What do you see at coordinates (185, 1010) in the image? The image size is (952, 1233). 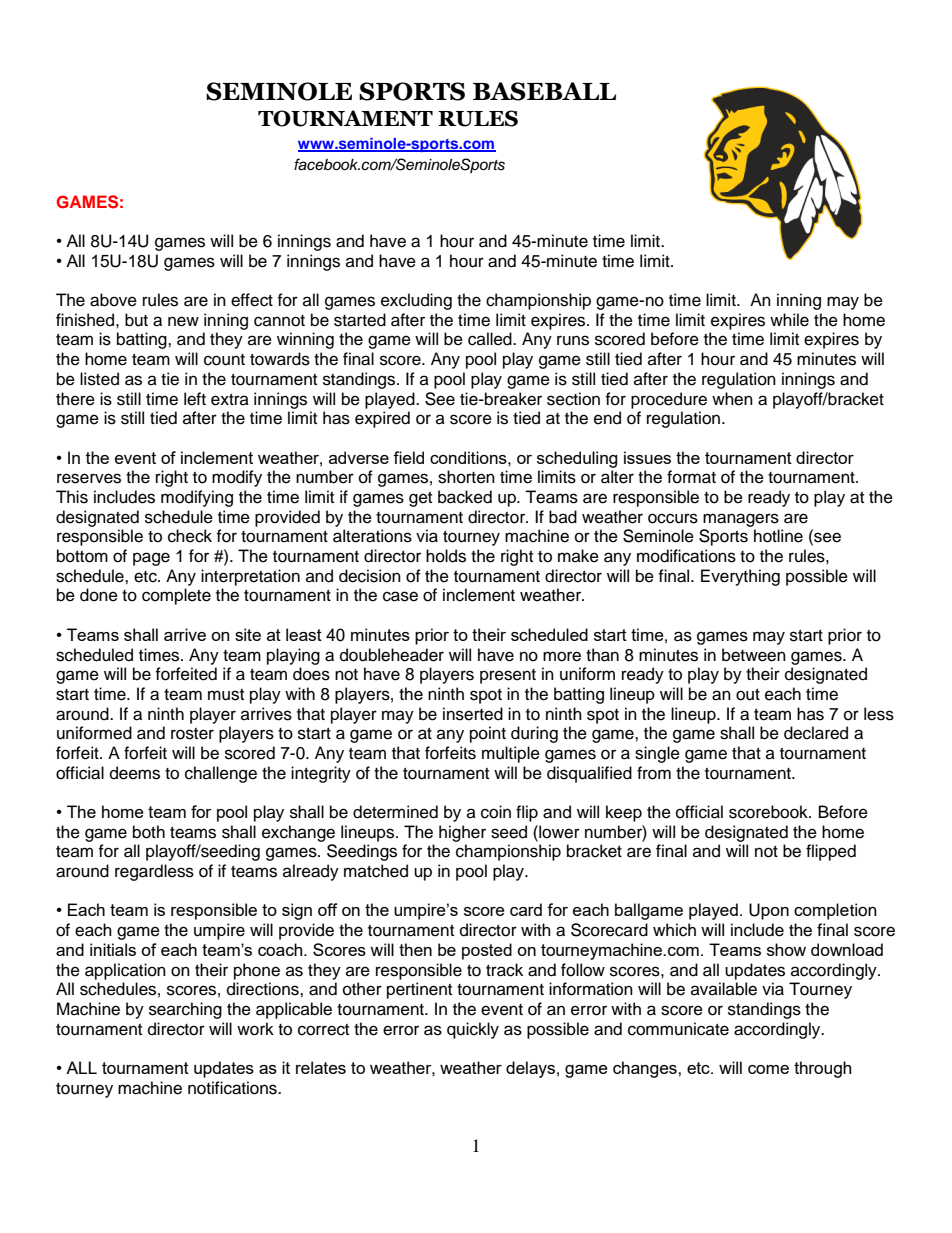 I see `searching` at bounding box center [185, 1010].
